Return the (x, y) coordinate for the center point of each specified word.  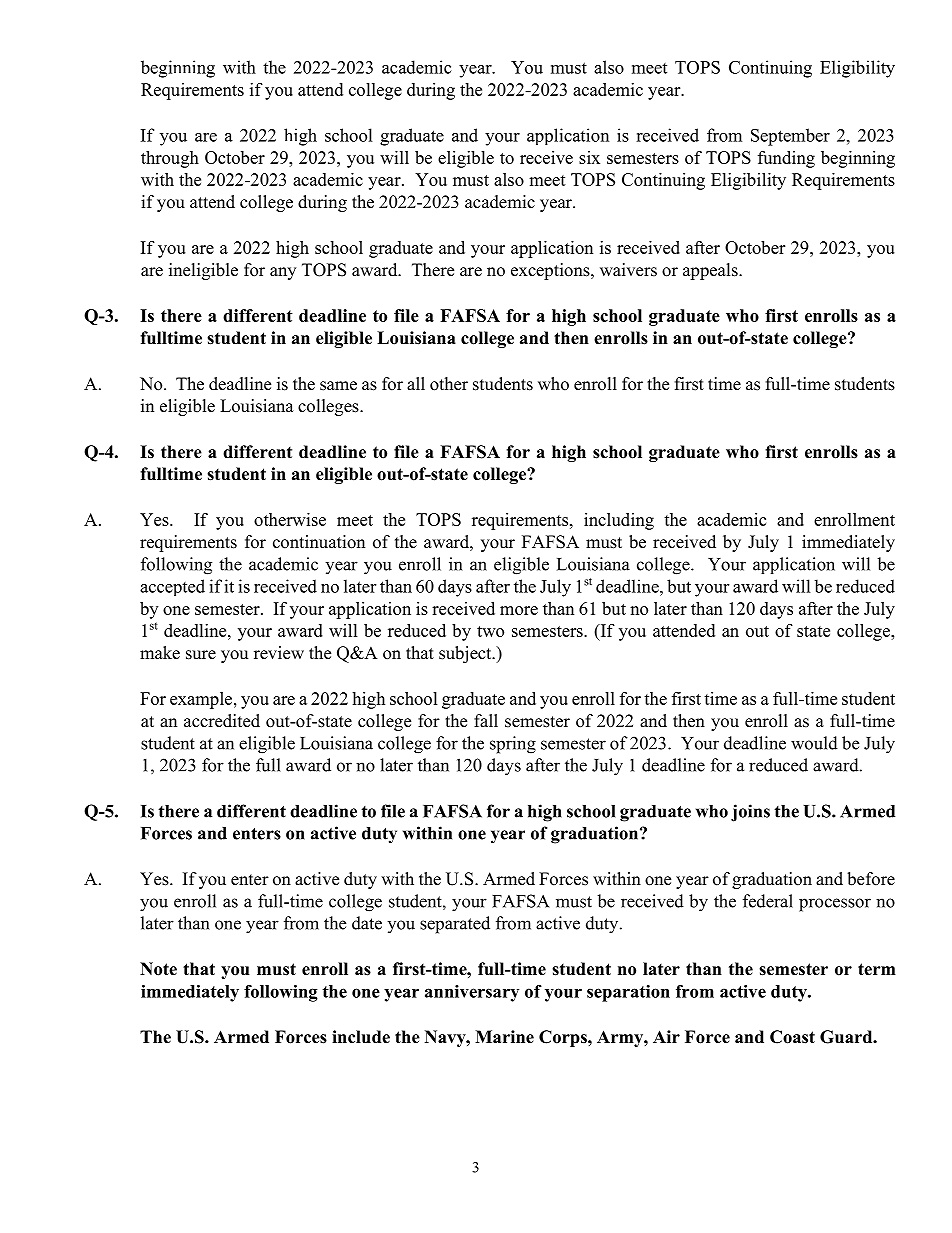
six (589, 157)
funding (786, 159)
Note (158, 969)
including (619, 521)
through (170, 159)
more (519, 610)
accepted (172, 587)
